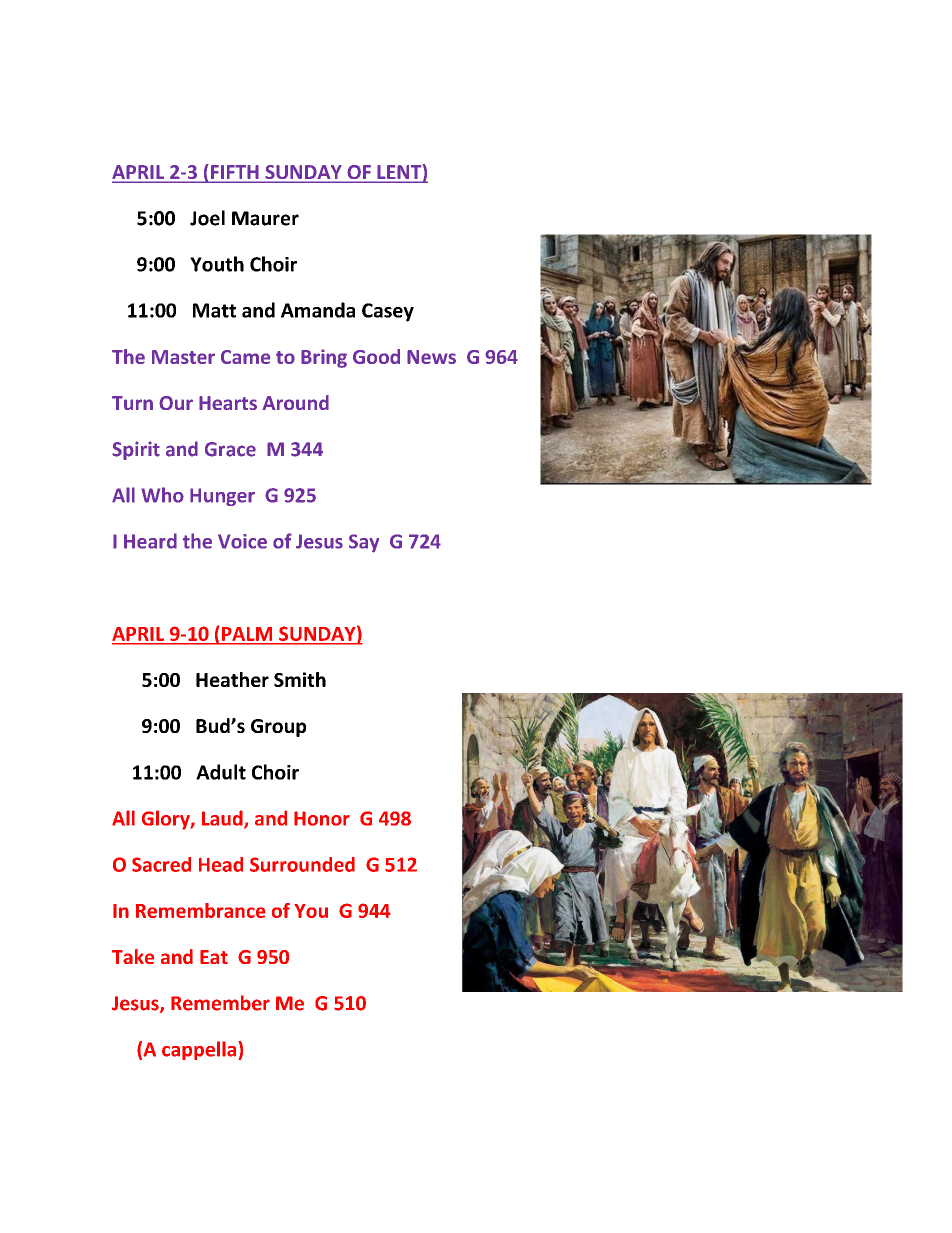 The image size is (952, 1233). Describe the element at coordinates (207, 218) in the screenshot. I see `Joel` at that location.
